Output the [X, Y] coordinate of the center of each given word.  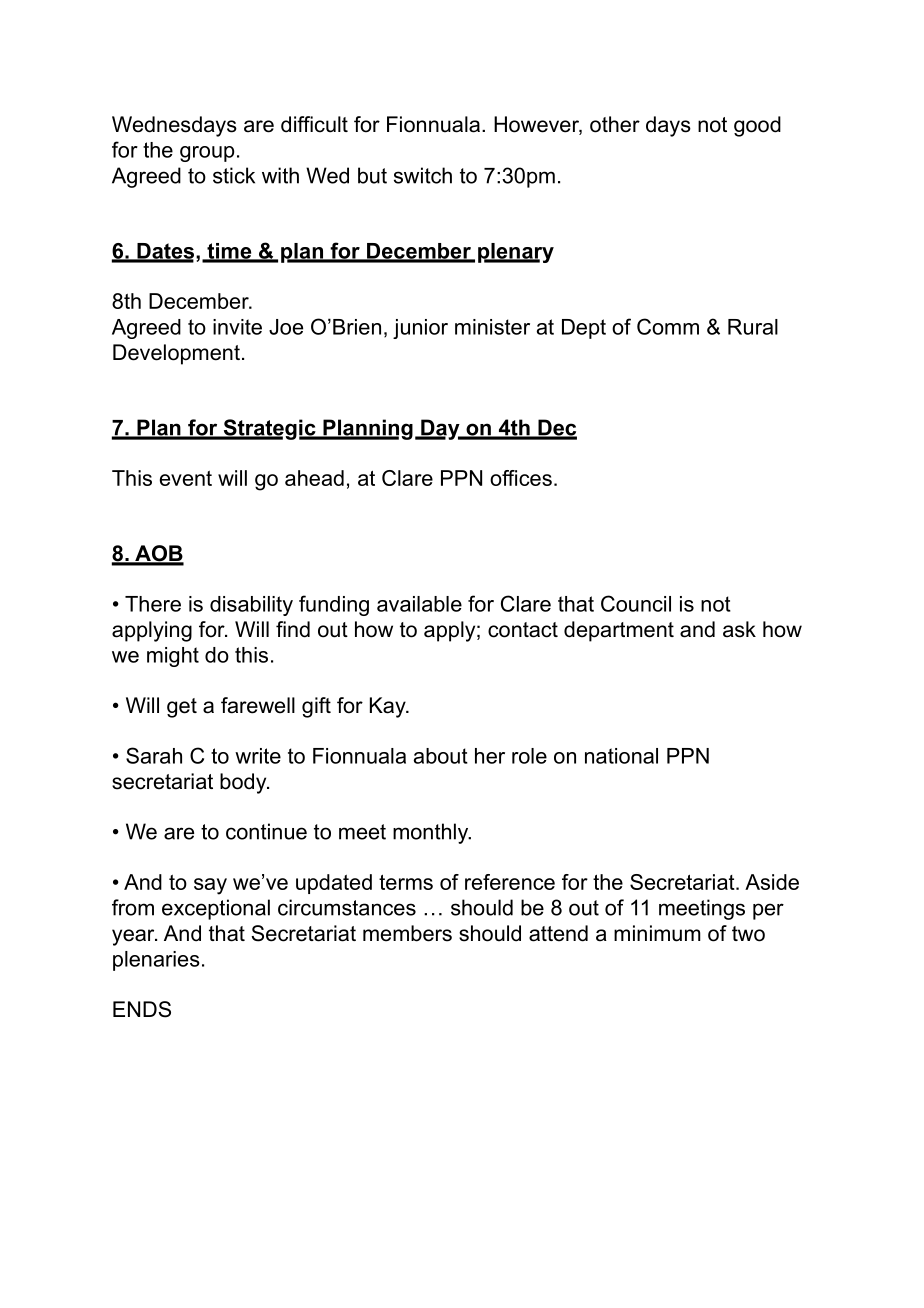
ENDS [142, 1009]
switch [423, 175]
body [244, 783]
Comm [668, 326]
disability [251, 606]
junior [420, 329]
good [757, 126]
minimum [657, 933]
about [441, 756]
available [419, 604]
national [621, 756]
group [207, 154]
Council [636, 603]
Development [176, 354]
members [407, 933]
